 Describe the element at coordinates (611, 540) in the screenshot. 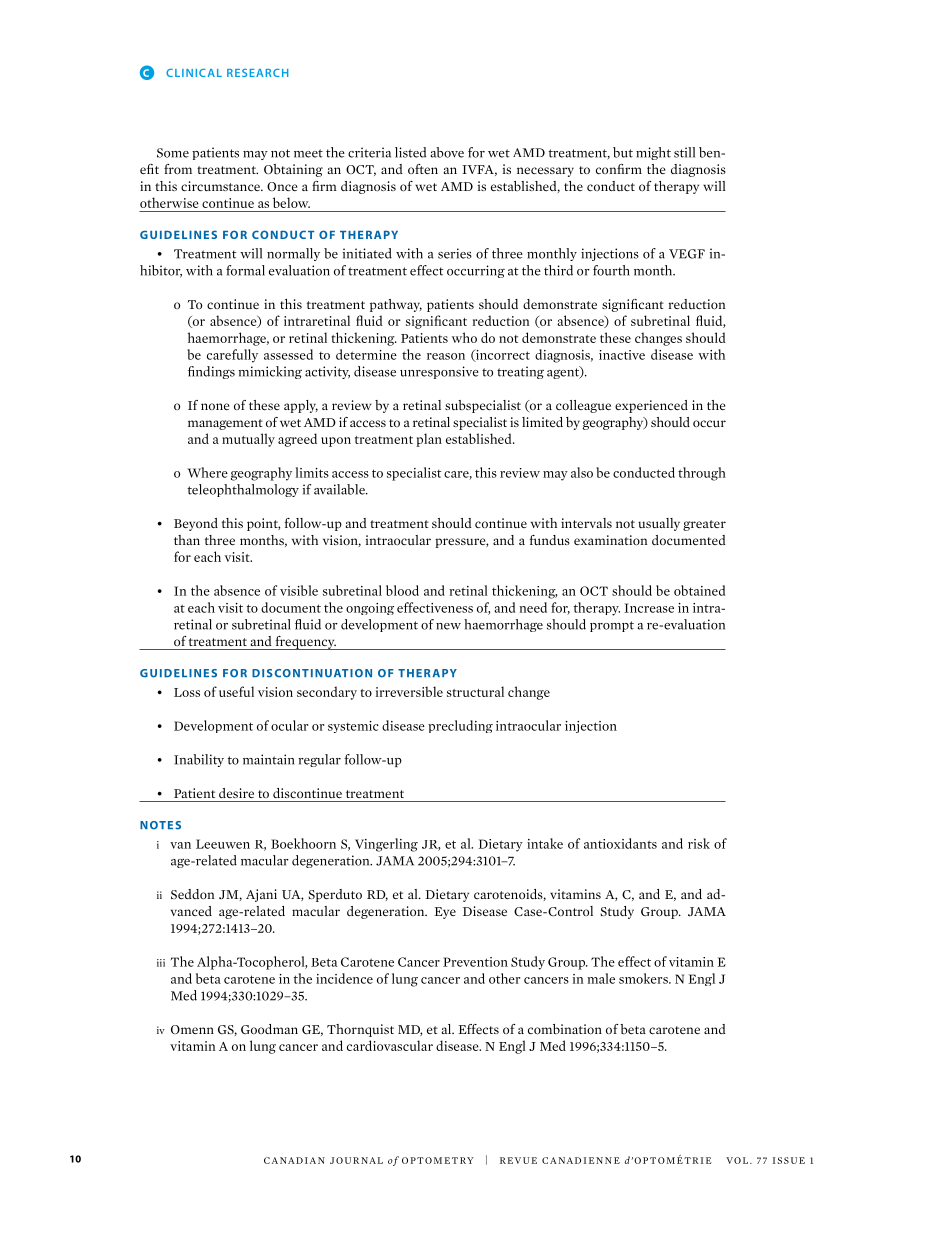

I see `examination` at that location.
